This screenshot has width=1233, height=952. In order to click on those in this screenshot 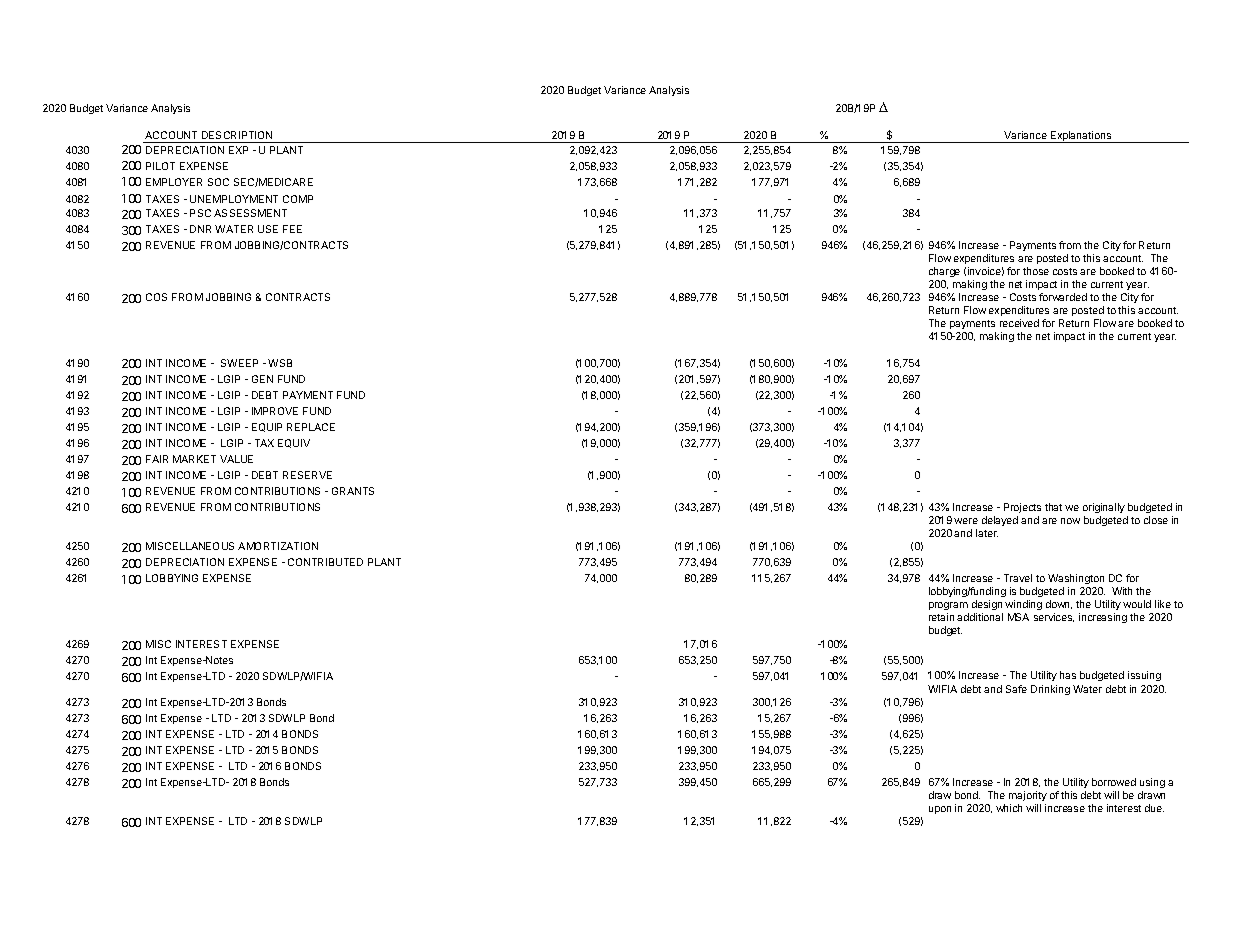, I will do `click(1036, 271)`.
